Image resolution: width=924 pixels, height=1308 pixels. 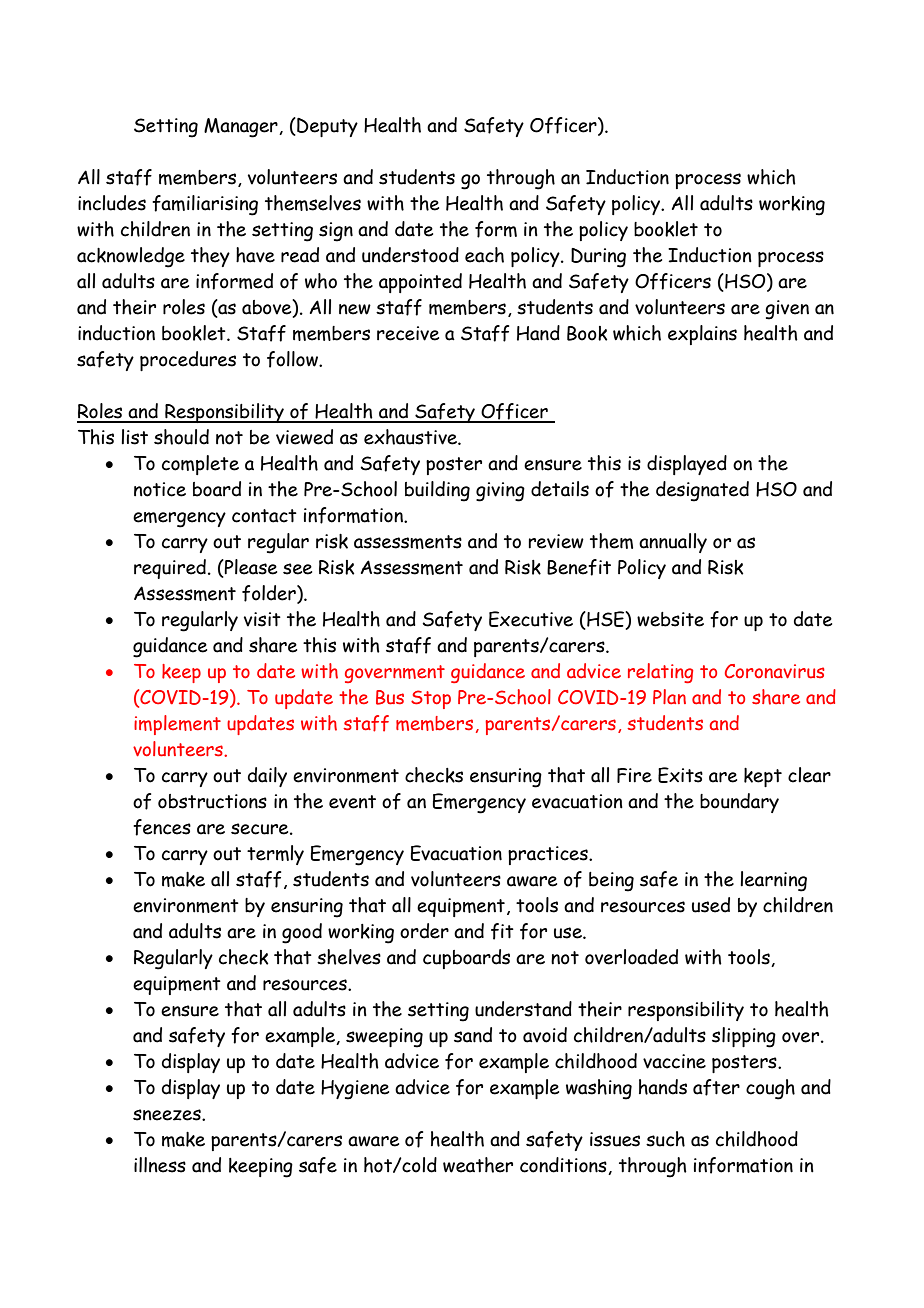 I want to click on used, so click(x=711, y=905).
